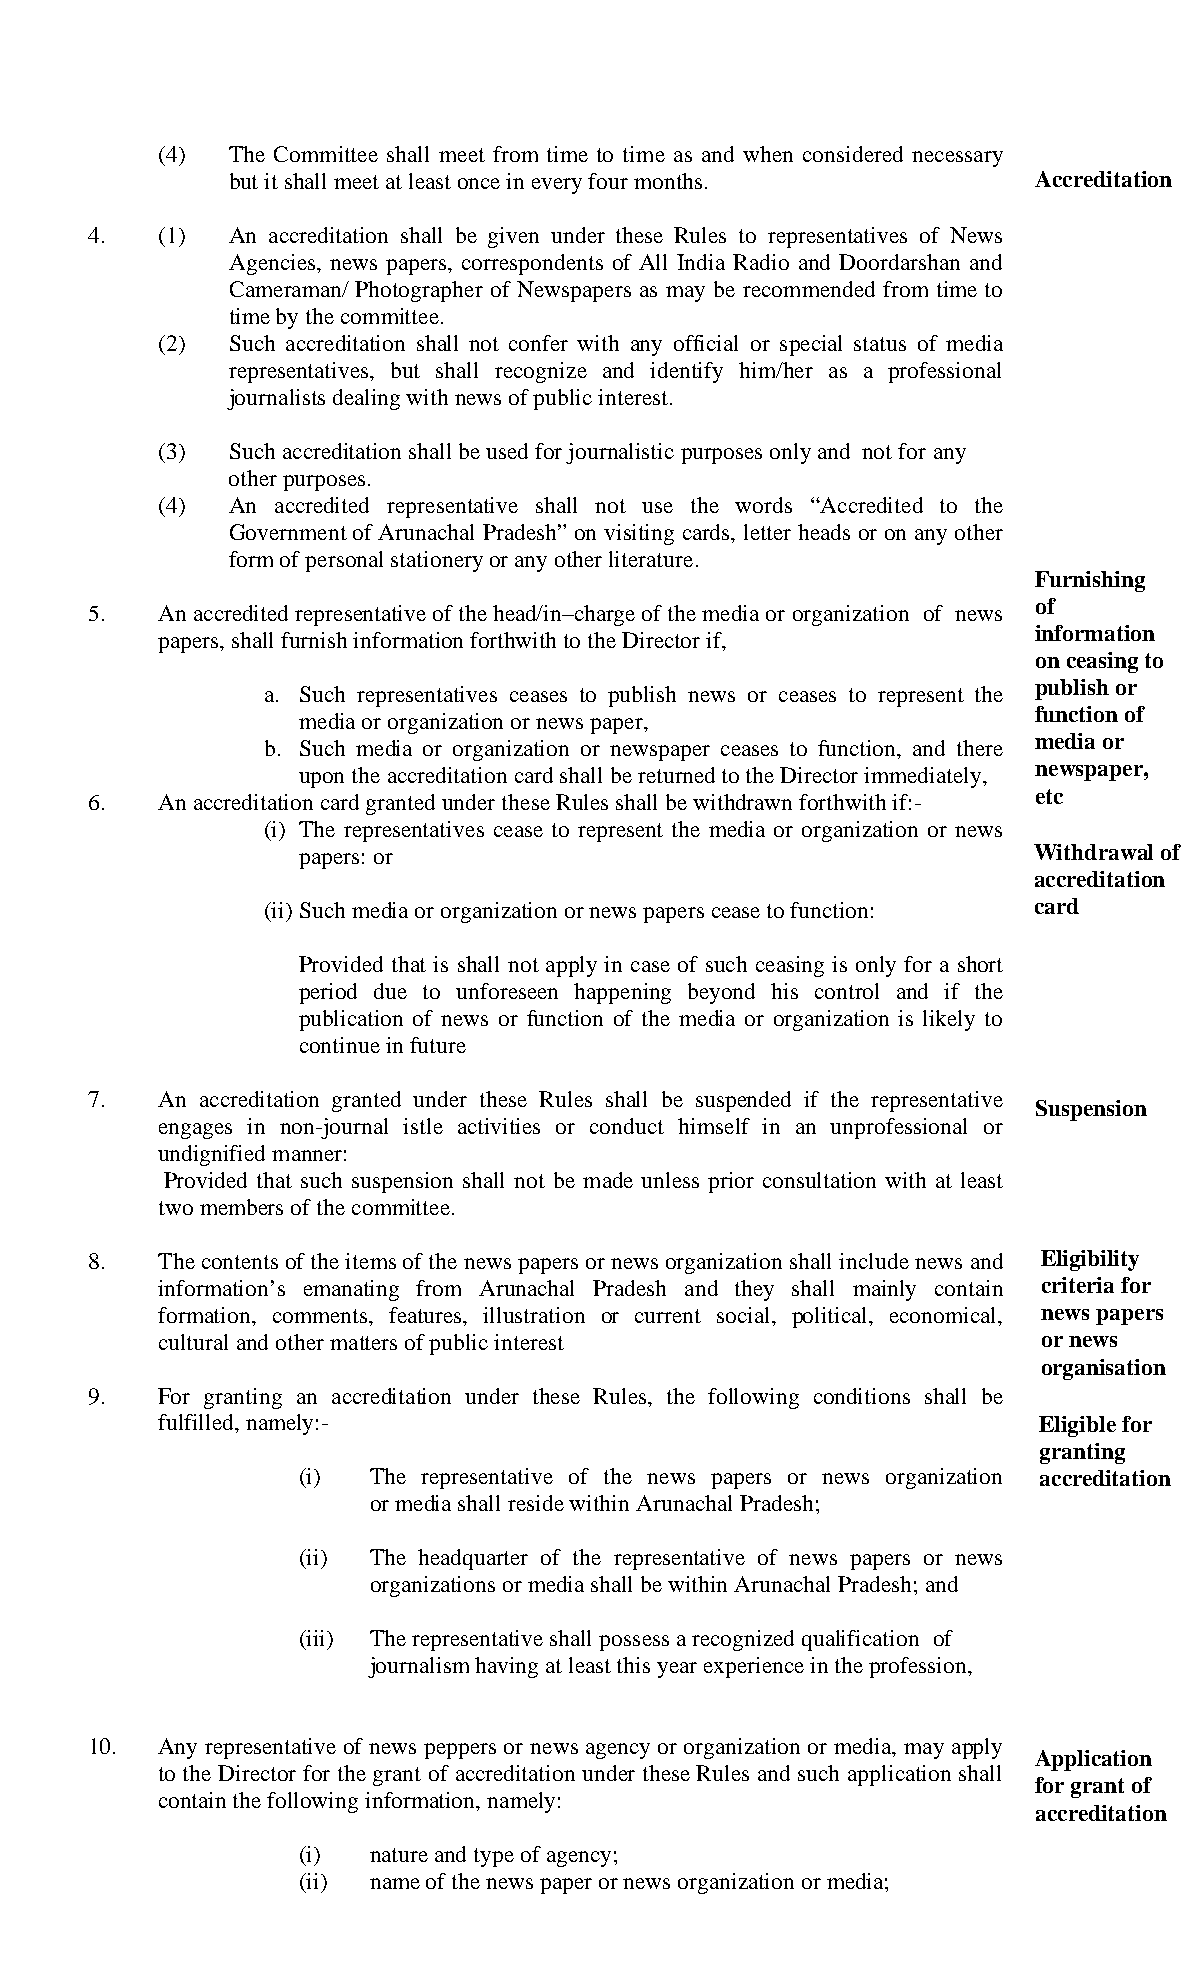  Describe the element at coordinates (957, 159) in the screenshot. I see `necessary` at that location.
